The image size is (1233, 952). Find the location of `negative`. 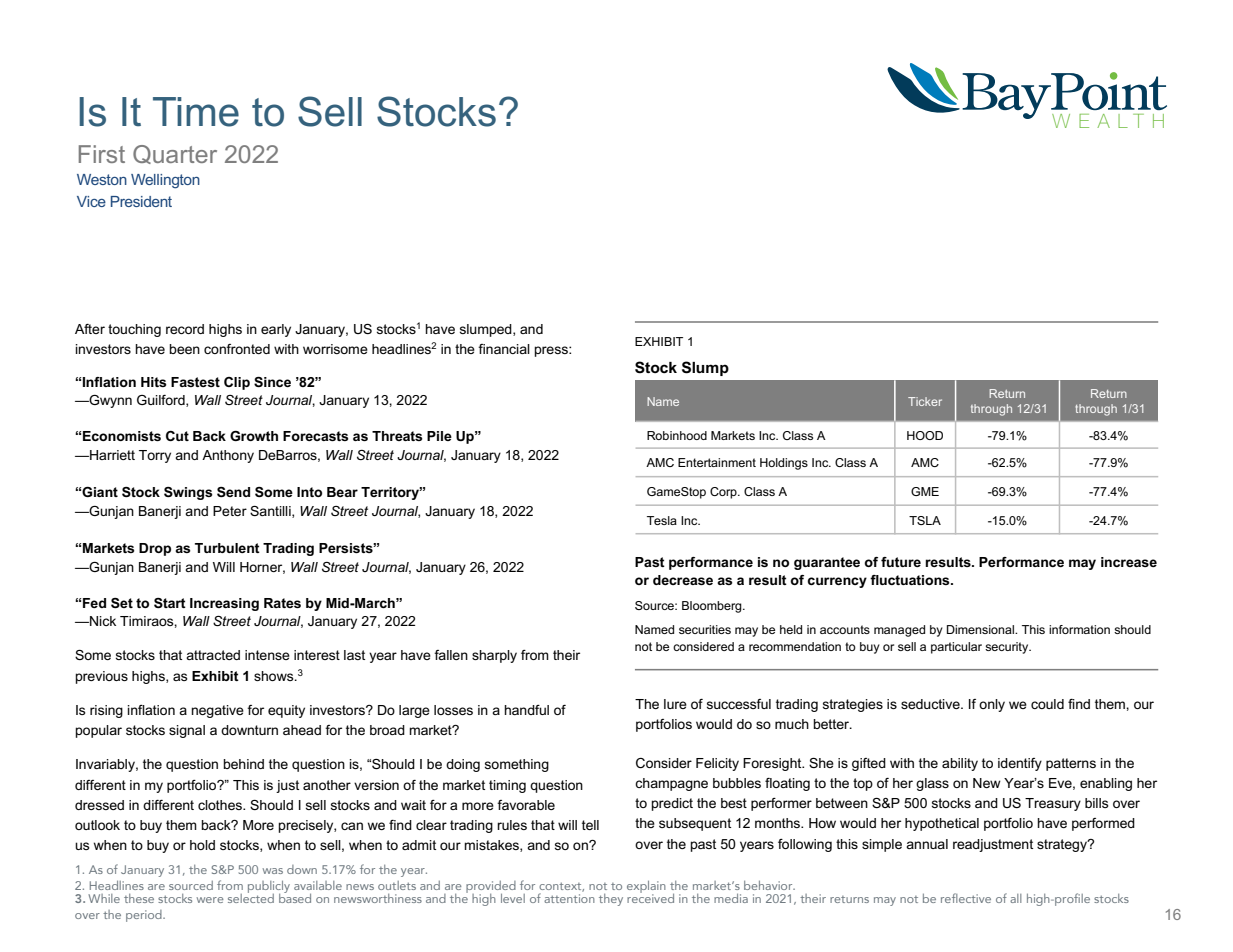

negative is located at coordinates (217, 711).
